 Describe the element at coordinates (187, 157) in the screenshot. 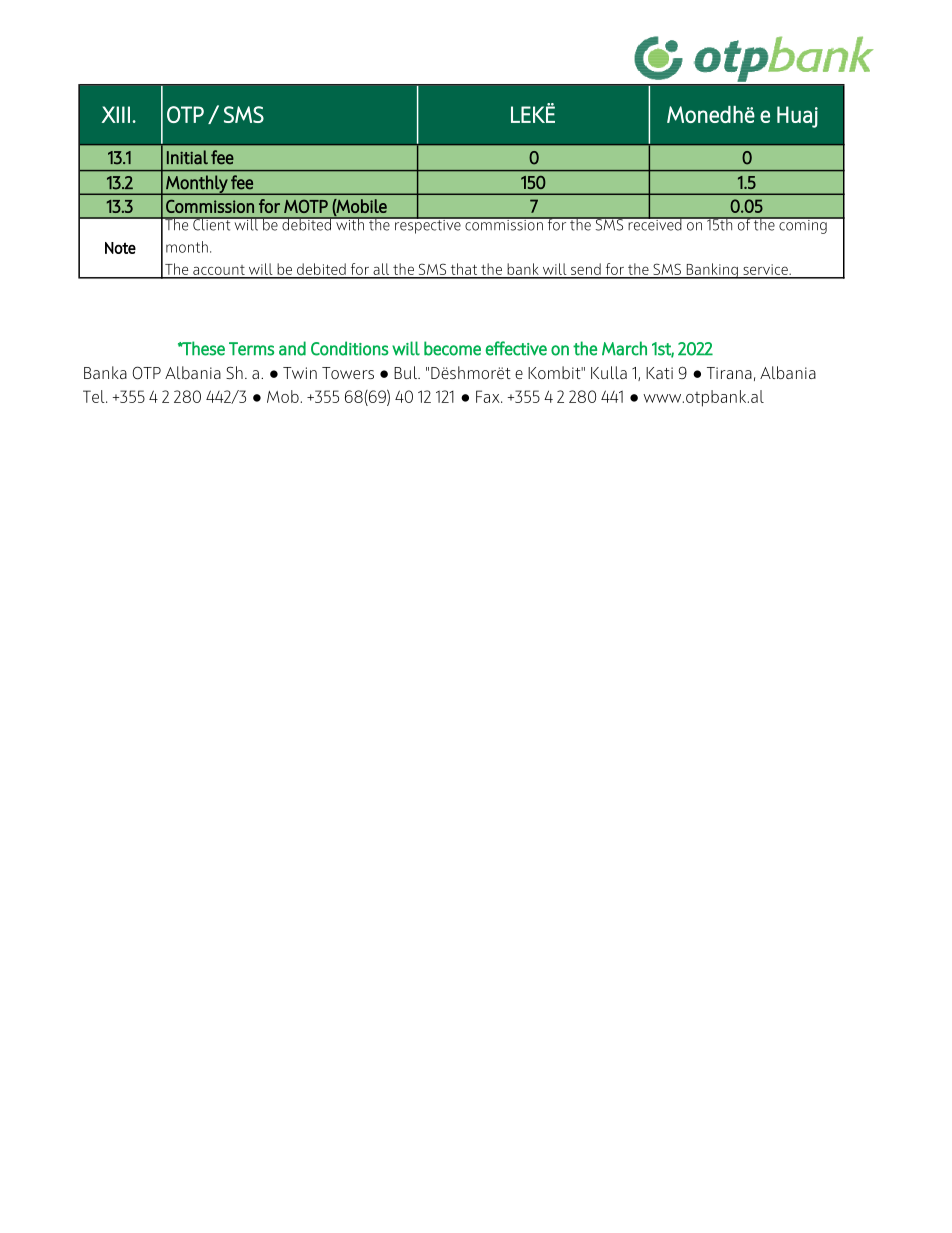

I see `Initial` at that location.
